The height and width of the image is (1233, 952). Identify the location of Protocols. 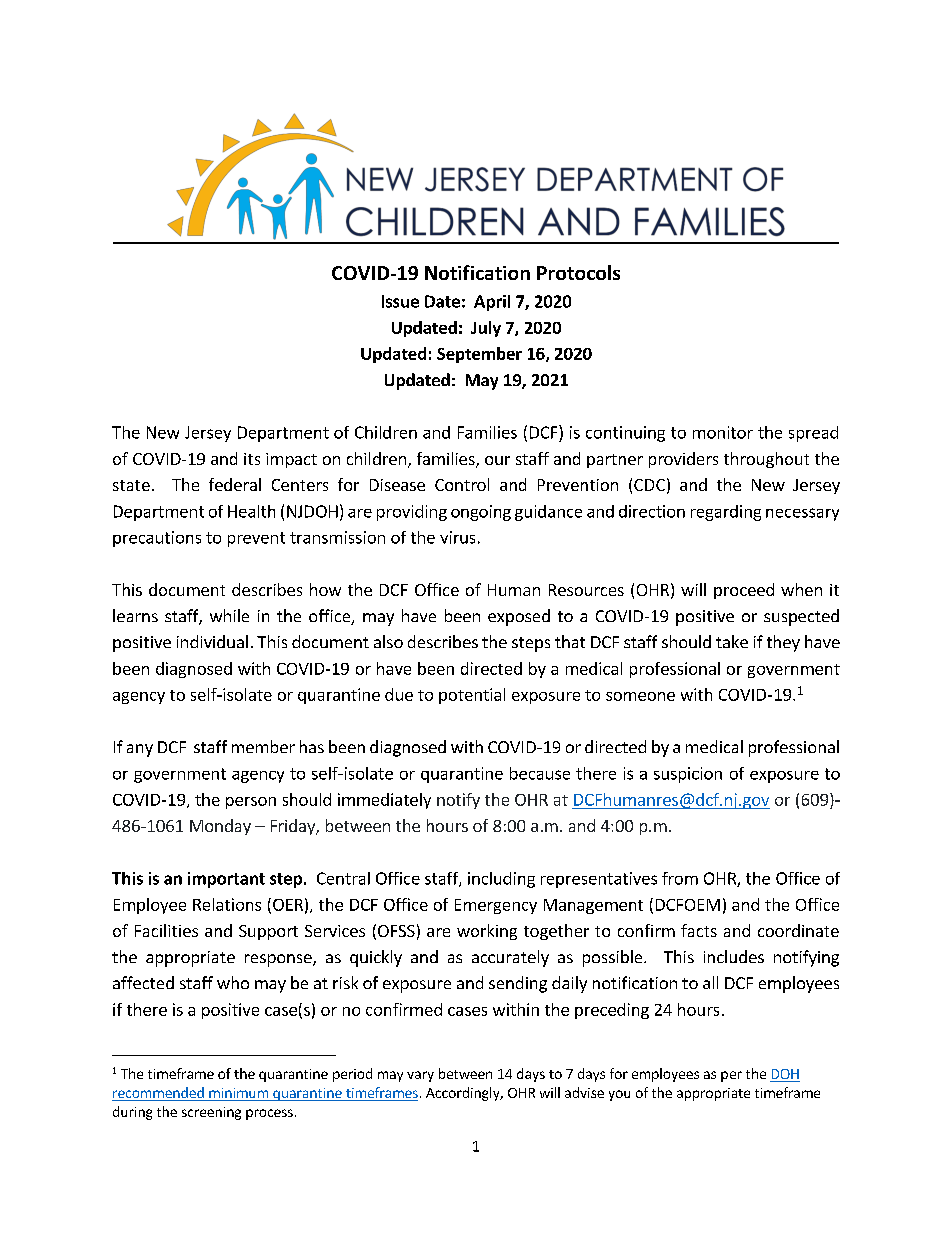
(578, 272).
